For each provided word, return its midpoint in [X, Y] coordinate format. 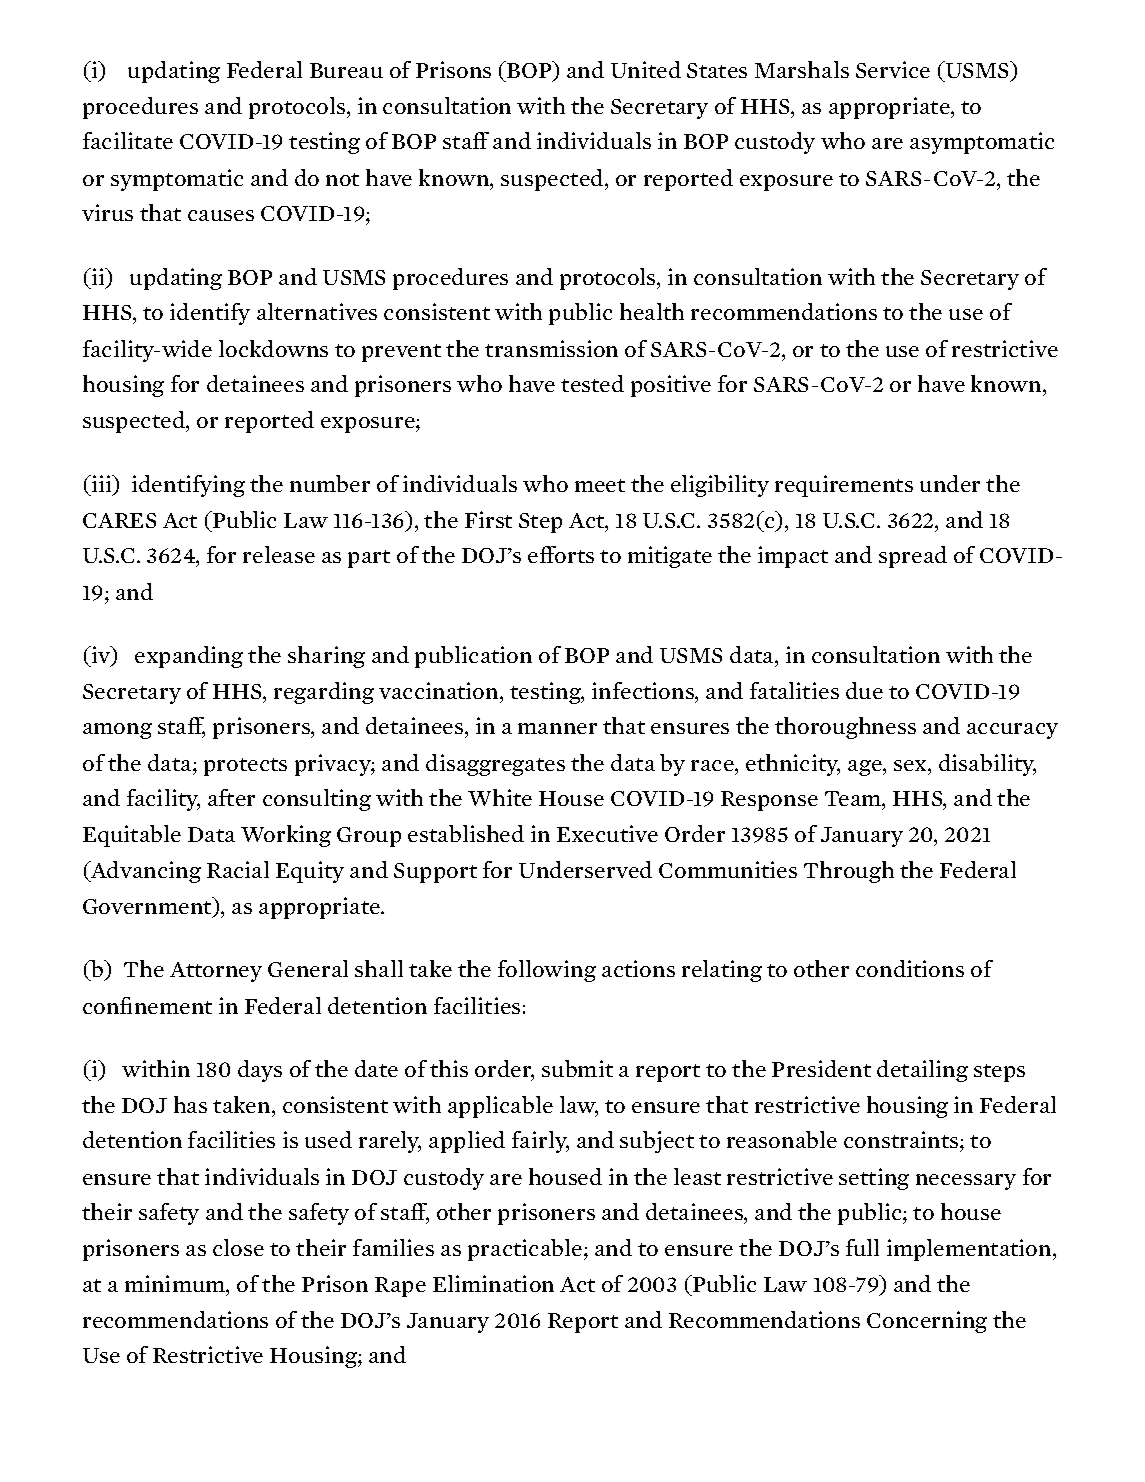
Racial [238, 869]
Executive [607, 833]
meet [600, 485]
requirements [844, 486]
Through [849, 872]
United [646, 69]
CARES [119, 520]
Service [893, 69]
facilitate [128, 140]
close [238, 1247]
